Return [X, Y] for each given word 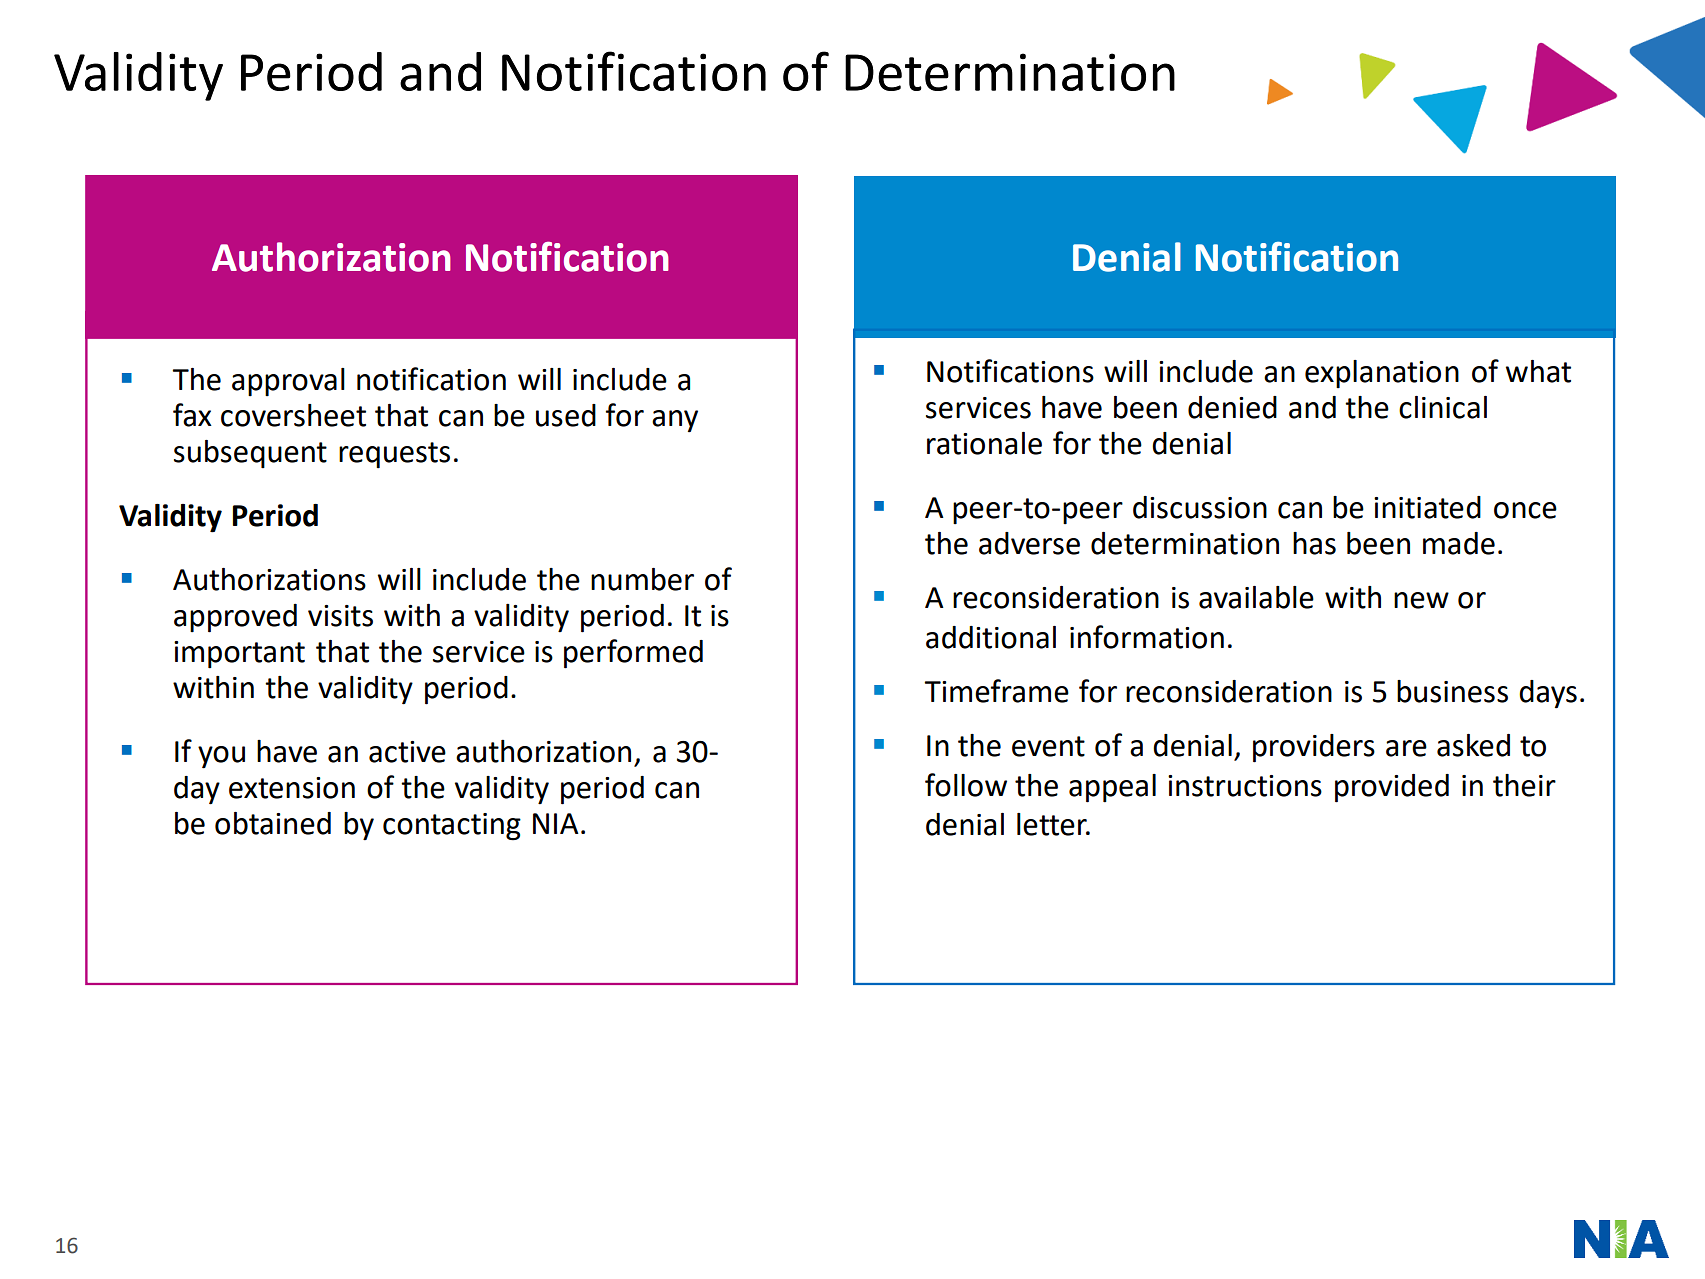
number [642, 579]
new [1421, 600]
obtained [273, 823]
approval [288, 382]
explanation [1382, 374]
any [675, 421]
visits [340, 616]
